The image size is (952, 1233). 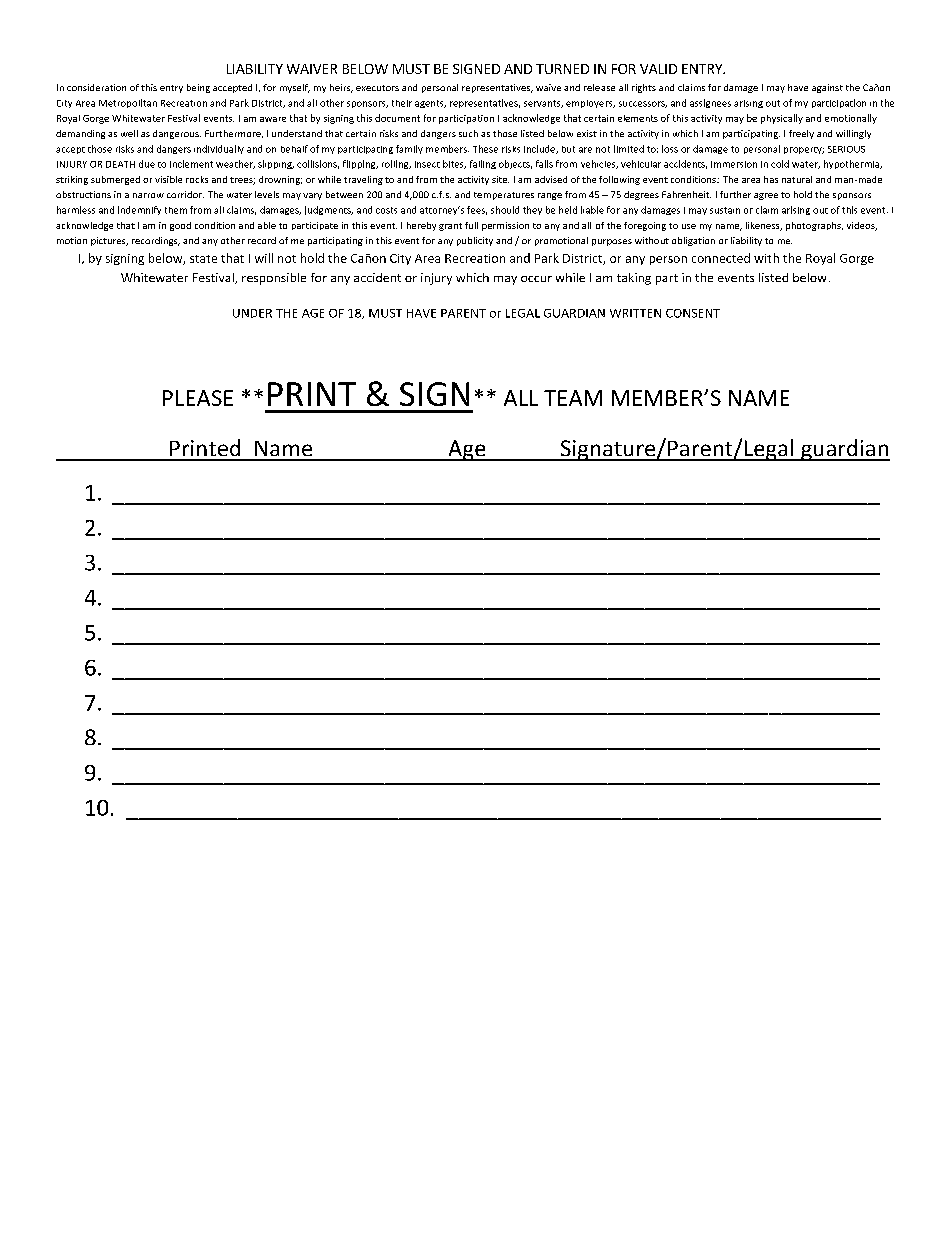 What do you see at coordinates (814, 226) in the image?
I see `photographs` at bounding box center [814, 226].
